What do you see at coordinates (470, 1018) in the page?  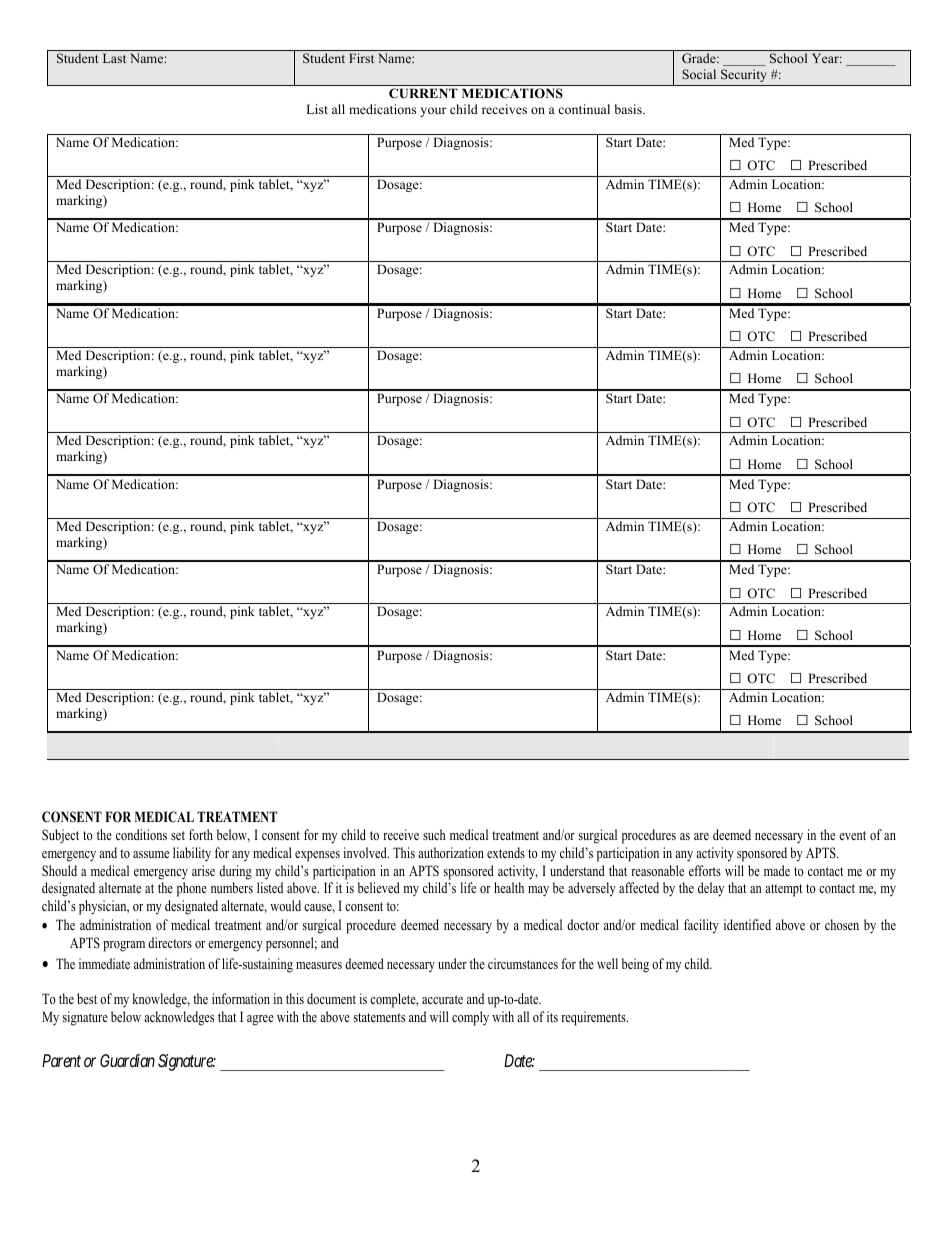 I see `comply` at bounding box center [470, 1018].
